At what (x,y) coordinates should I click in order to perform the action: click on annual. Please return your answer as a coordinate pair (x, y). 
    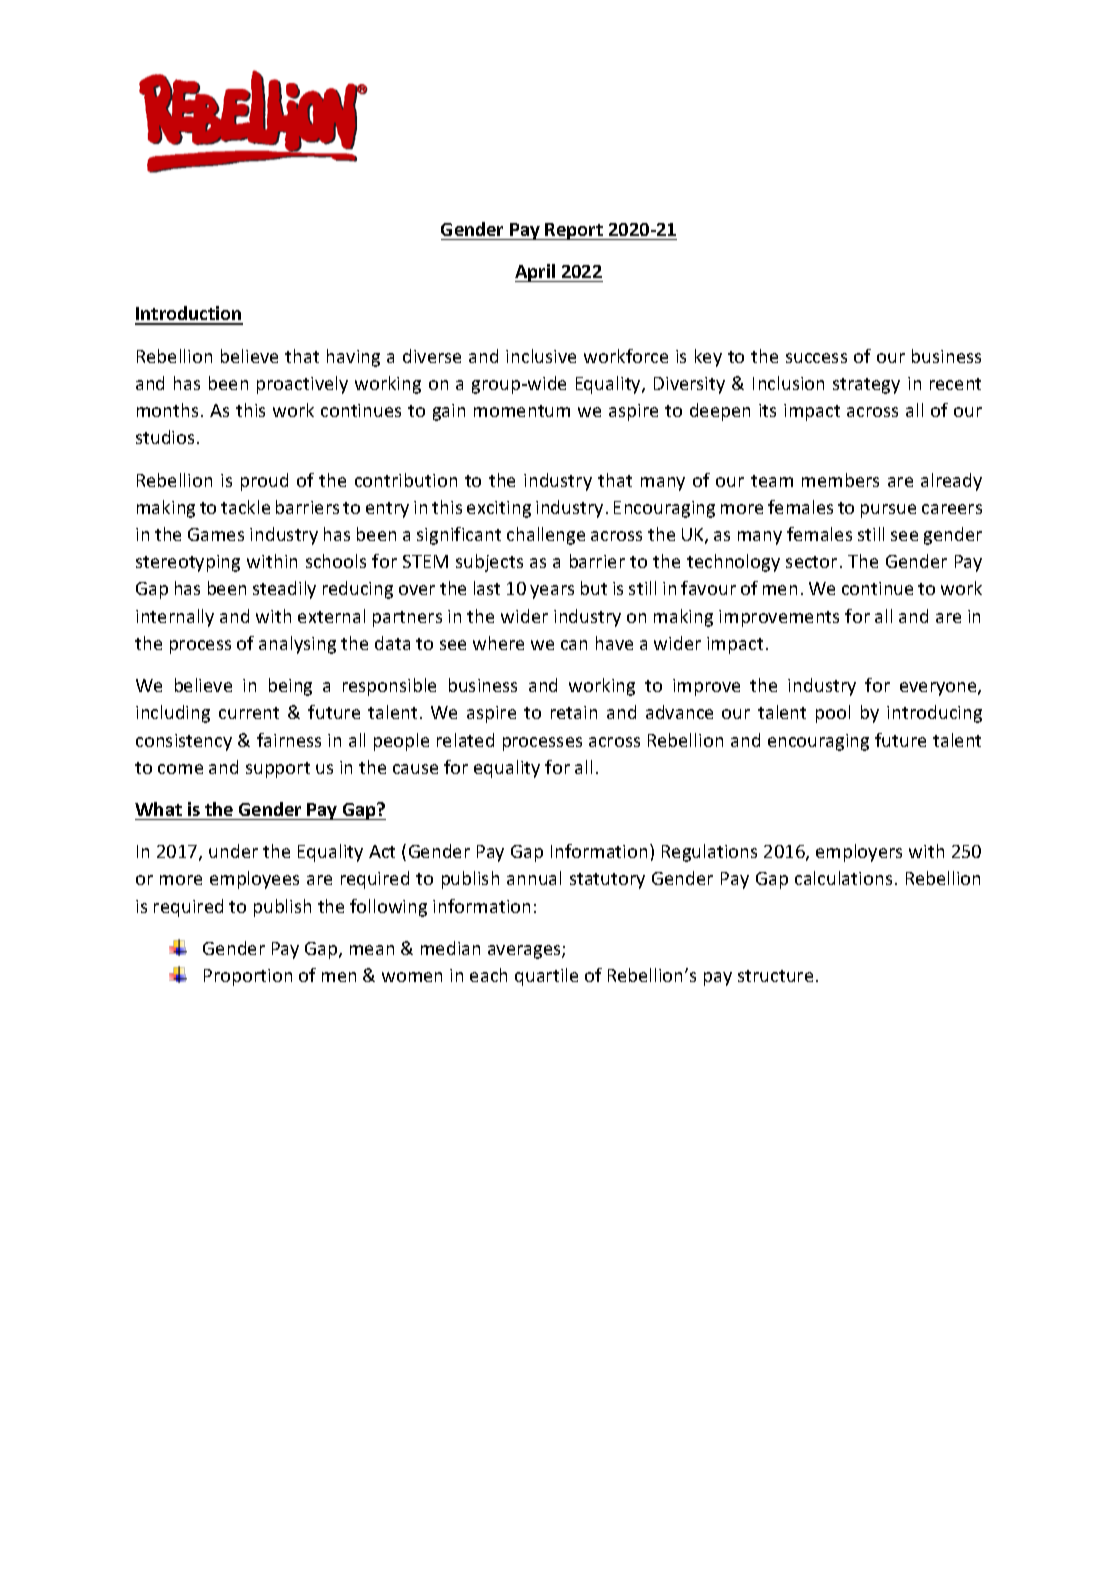
    Looking at the image, I should click on (534, 878).
